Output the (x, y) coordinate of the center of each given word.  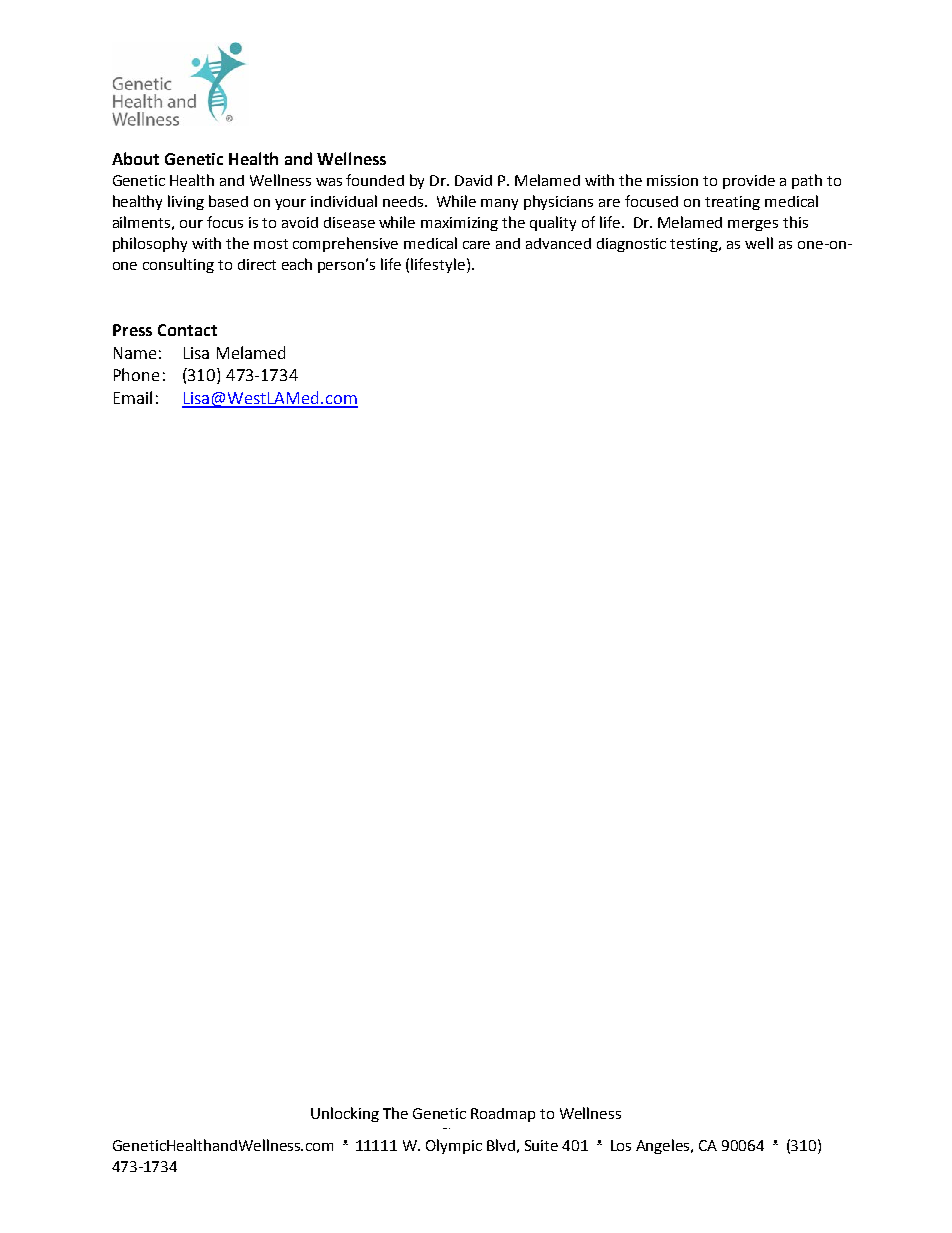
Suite (541, 1145)
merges (753, 225)
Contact (187, 330)
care (476, 245)
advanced (558, 243)
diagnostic (631, 245)
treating (732, 203)
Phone (136, 374)
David (473, 180)
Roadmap (503, 1115)
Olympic (454, 1146)
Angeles (664, 1146)
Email (133, 397)
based (228, 201)
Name (135, 353)
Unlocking (345, 1114)
